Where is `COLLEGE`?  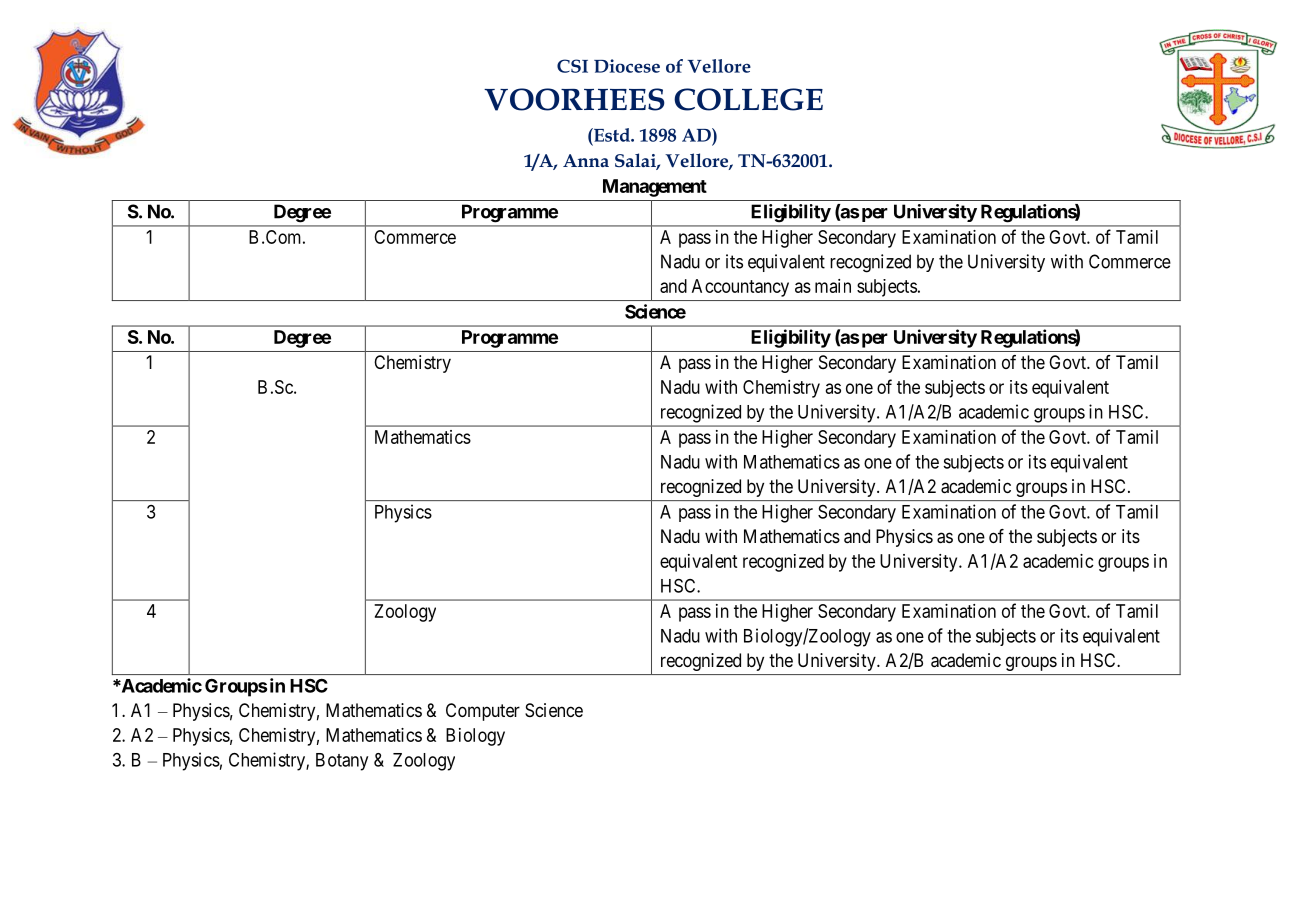 COLLEGE is located at coordinates (748, 99).
